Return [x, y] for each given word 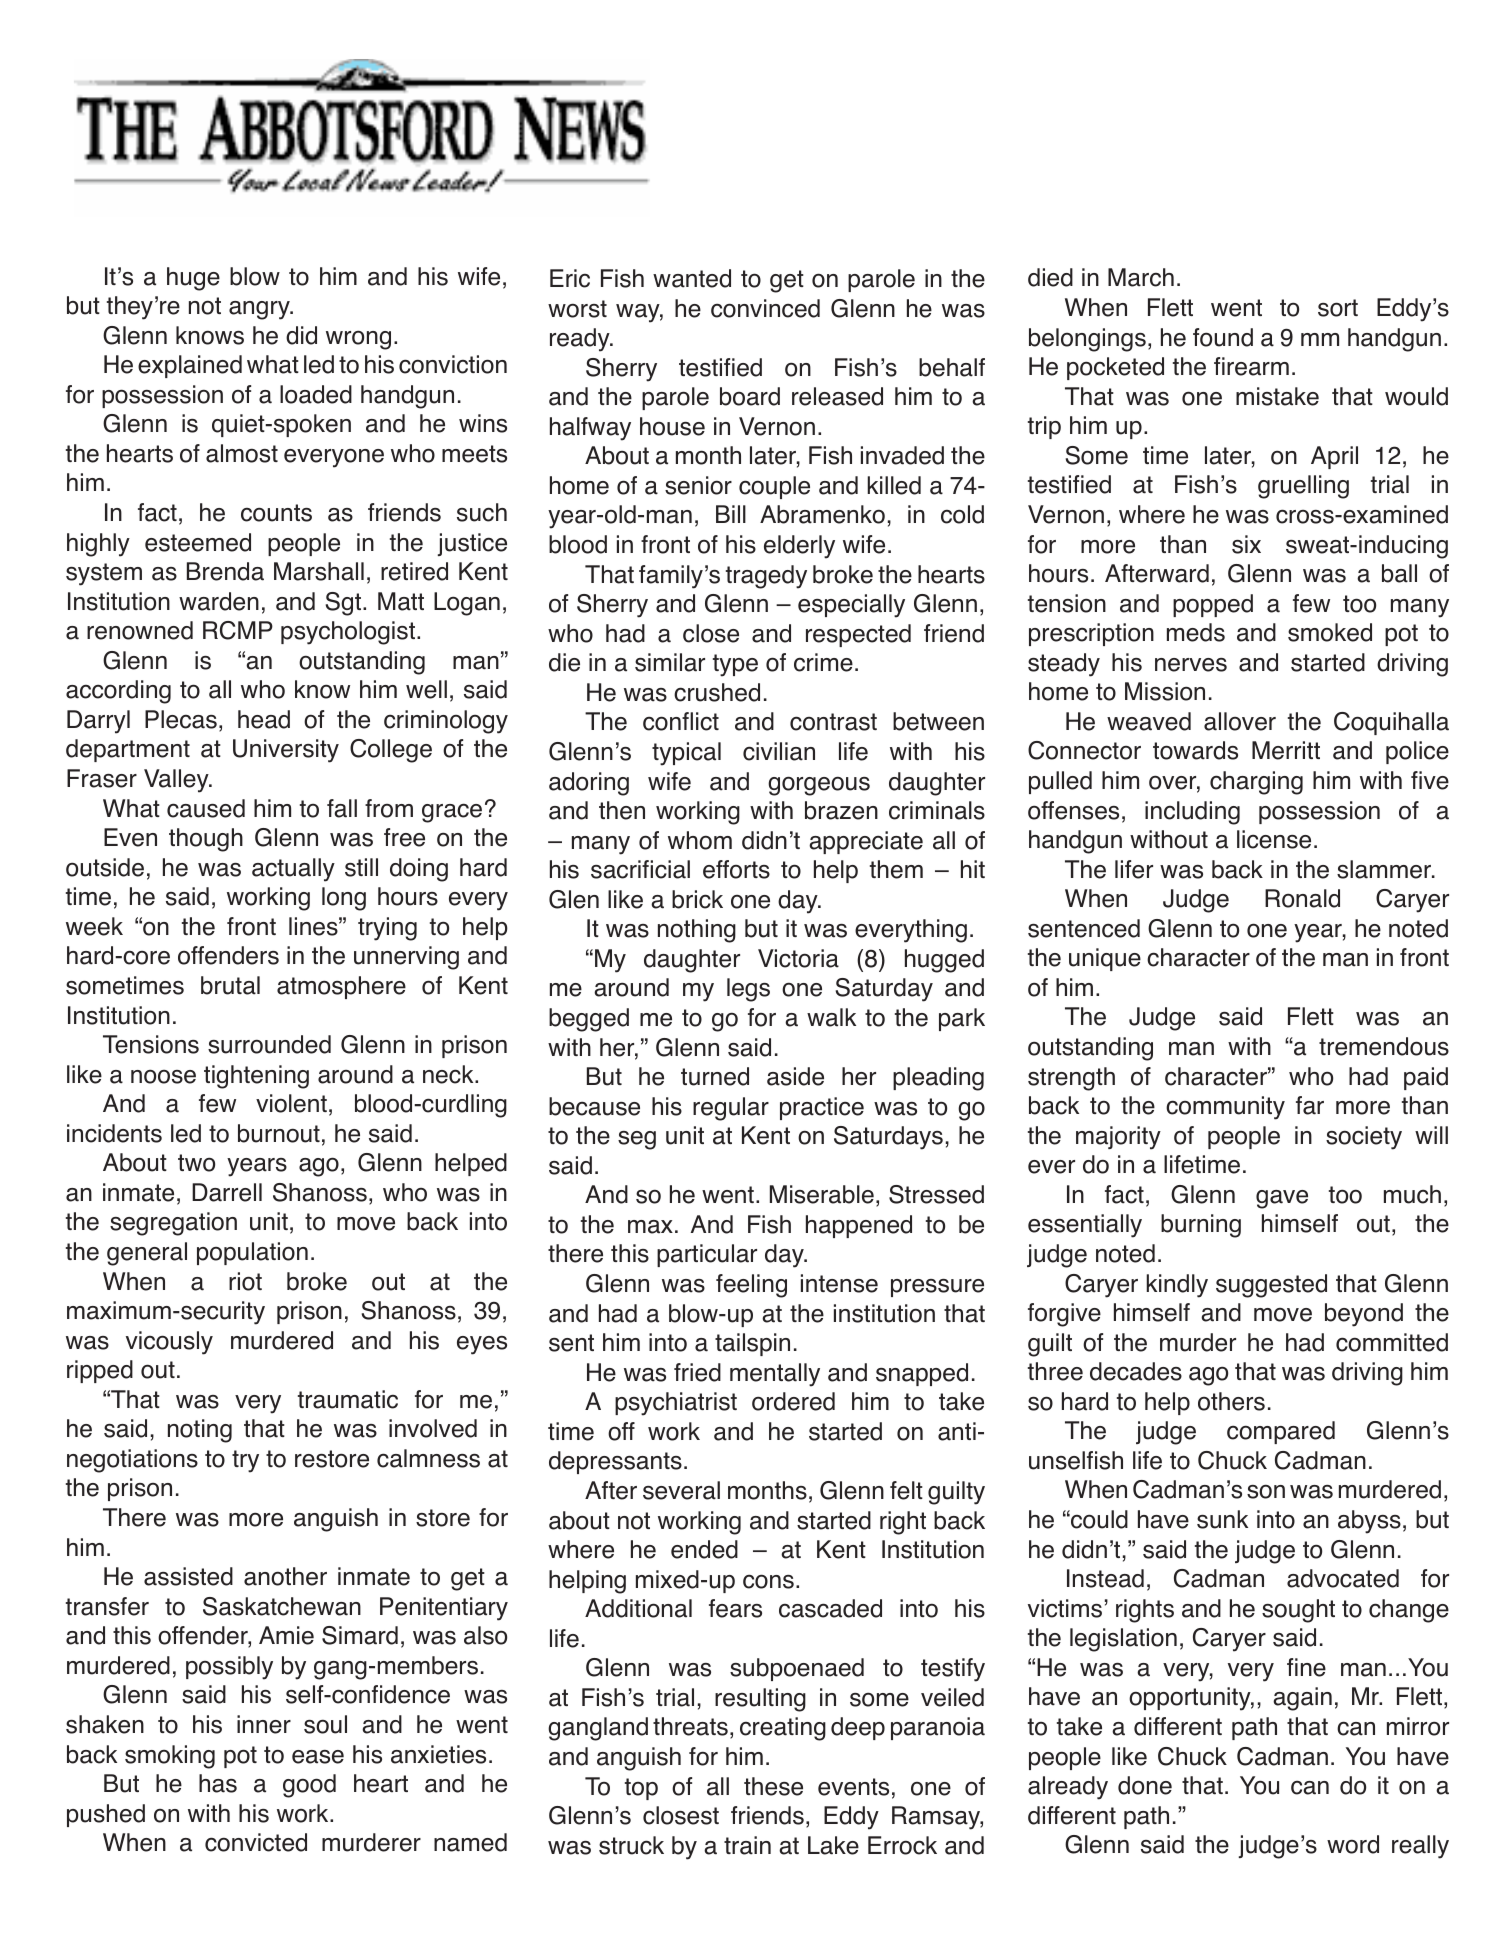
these [773, 1786]
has [218, 1783]
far [1310, 1105]
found [1223, 337]
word [1353, 1844]
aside [795, 1076]
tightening [256, 1077]
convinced [765, 308]
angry [260, 310]
